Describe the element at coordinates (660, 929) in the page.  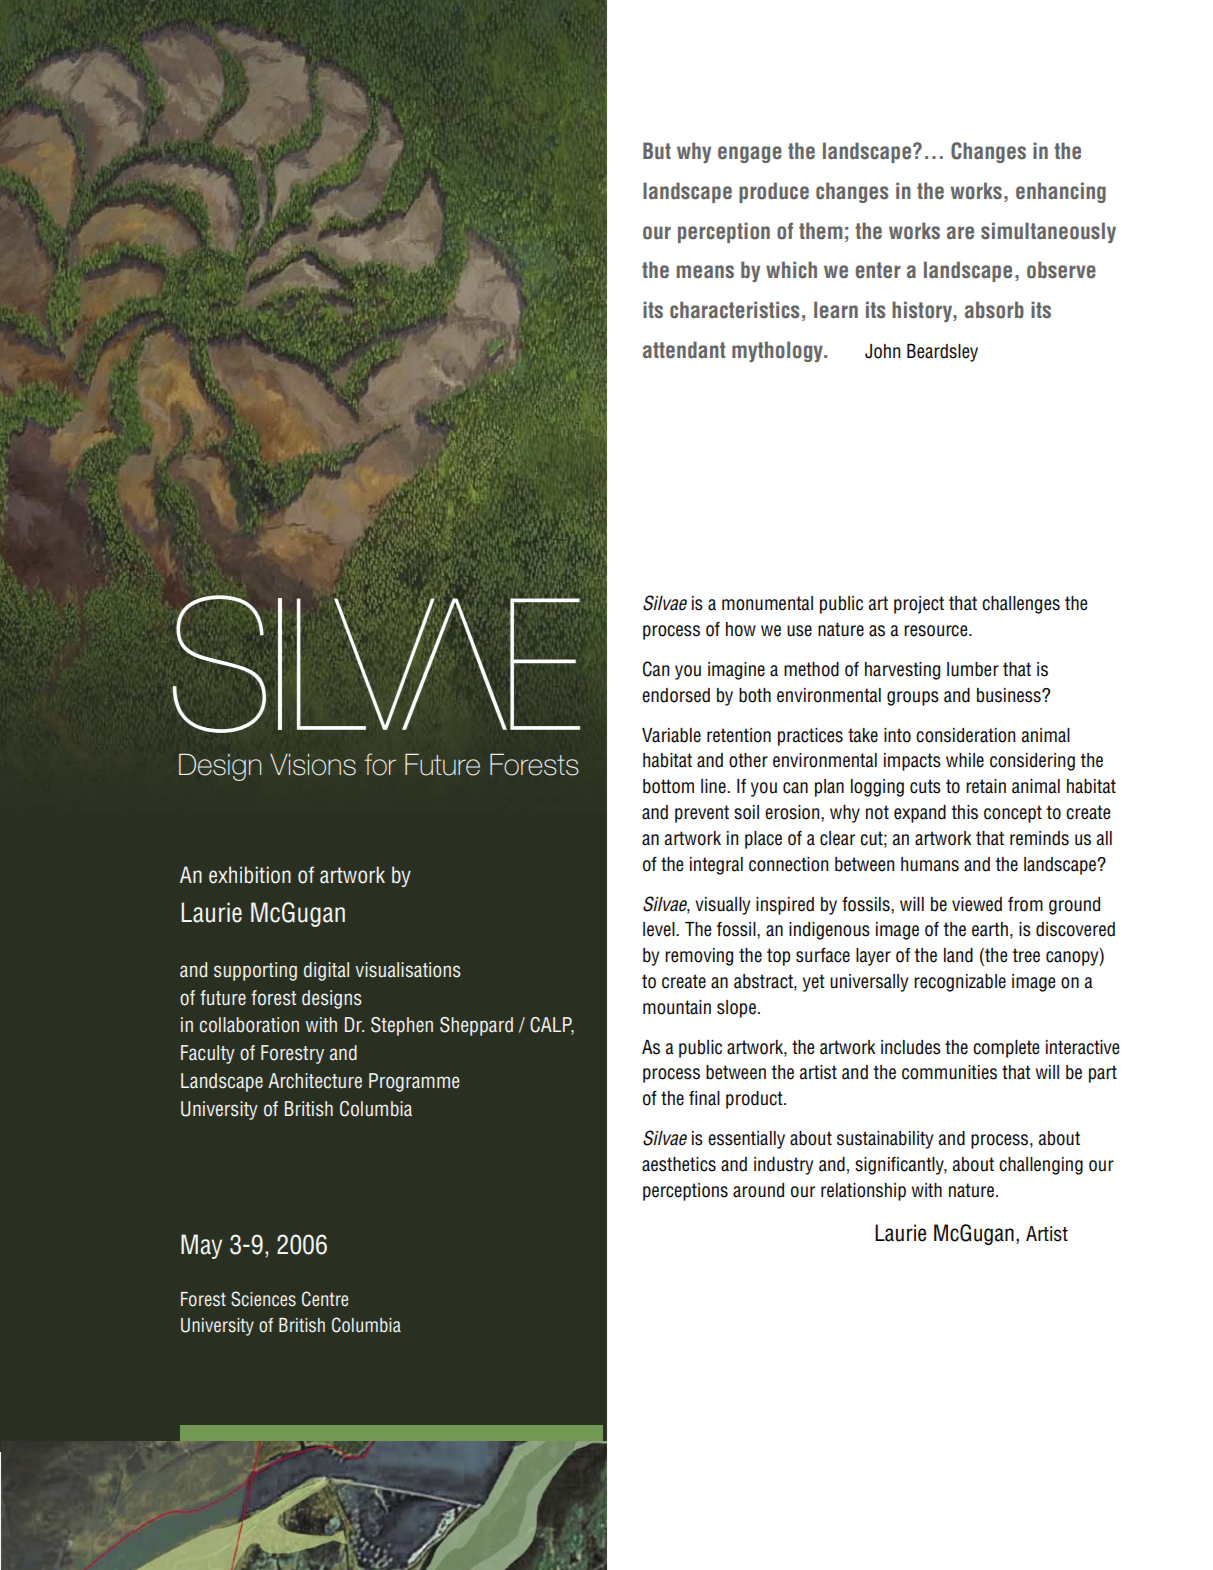
I see `level` at that location.
